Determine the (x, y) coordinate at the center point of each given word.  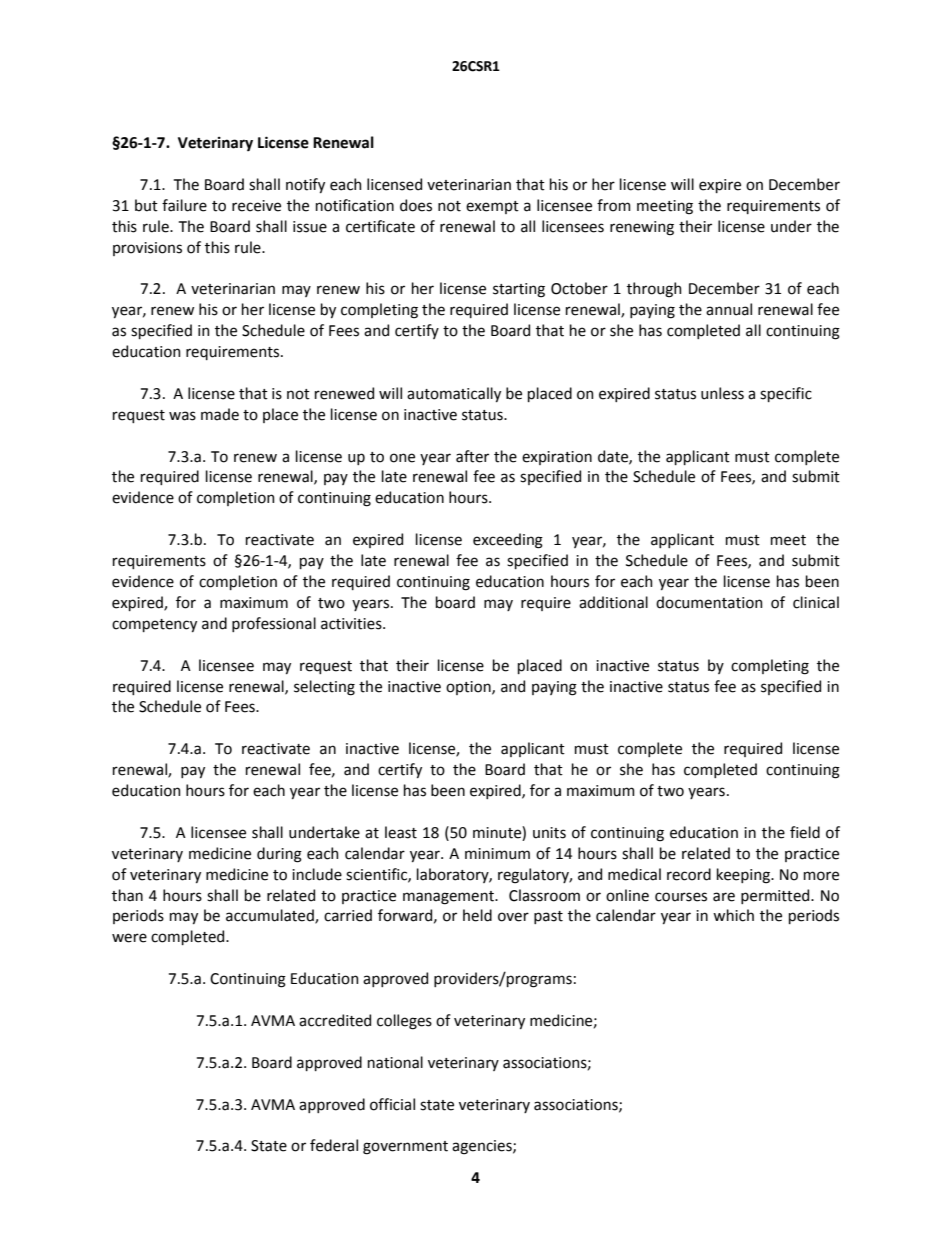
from (614, 205)
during (279, 855)
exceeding (508, 541)
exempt (492, 207)
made (220, 414)
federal (334, 1145)
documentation (709, 602)
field (805, 832)
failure (184, 205)
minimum (497, 854)
